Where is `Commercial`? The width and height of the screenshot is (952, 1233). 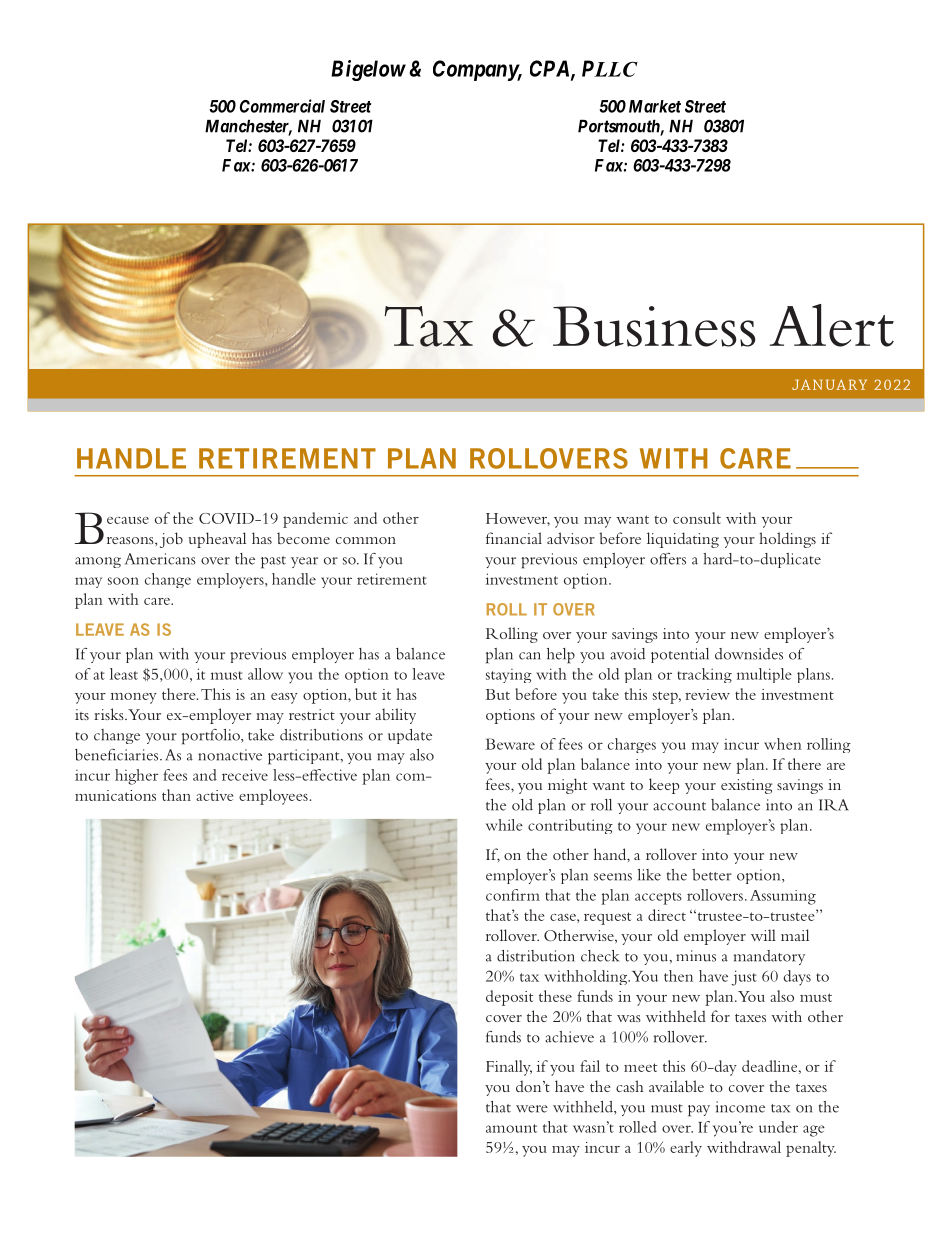
Commercial is located at coordinates (282, 106).
